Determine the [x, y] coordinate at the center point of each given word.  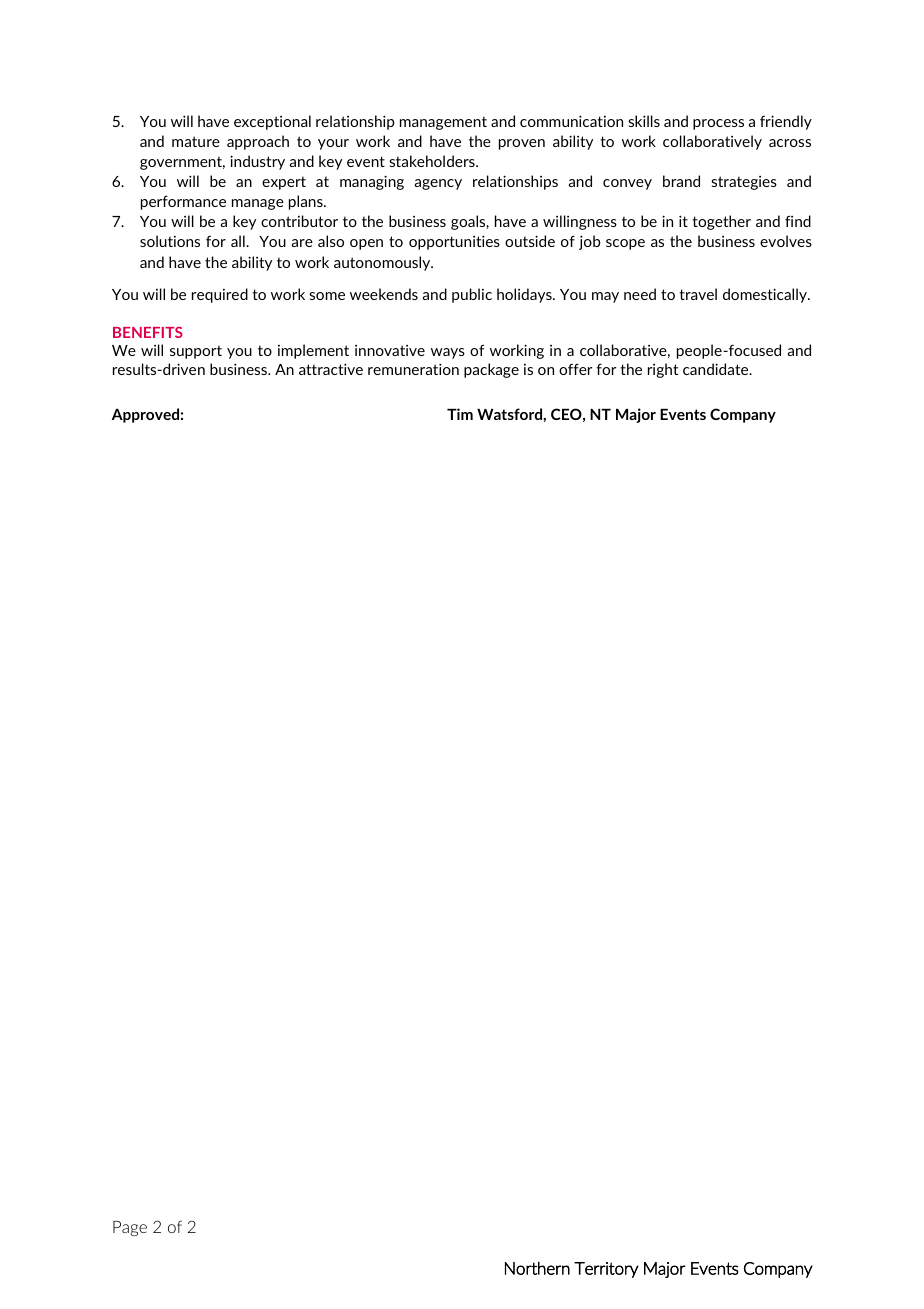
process [718, 124]
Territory [606, 1270]
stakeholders [433, 161]
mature [196, 141]
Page [130, 1228]
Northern [537, 1268]
